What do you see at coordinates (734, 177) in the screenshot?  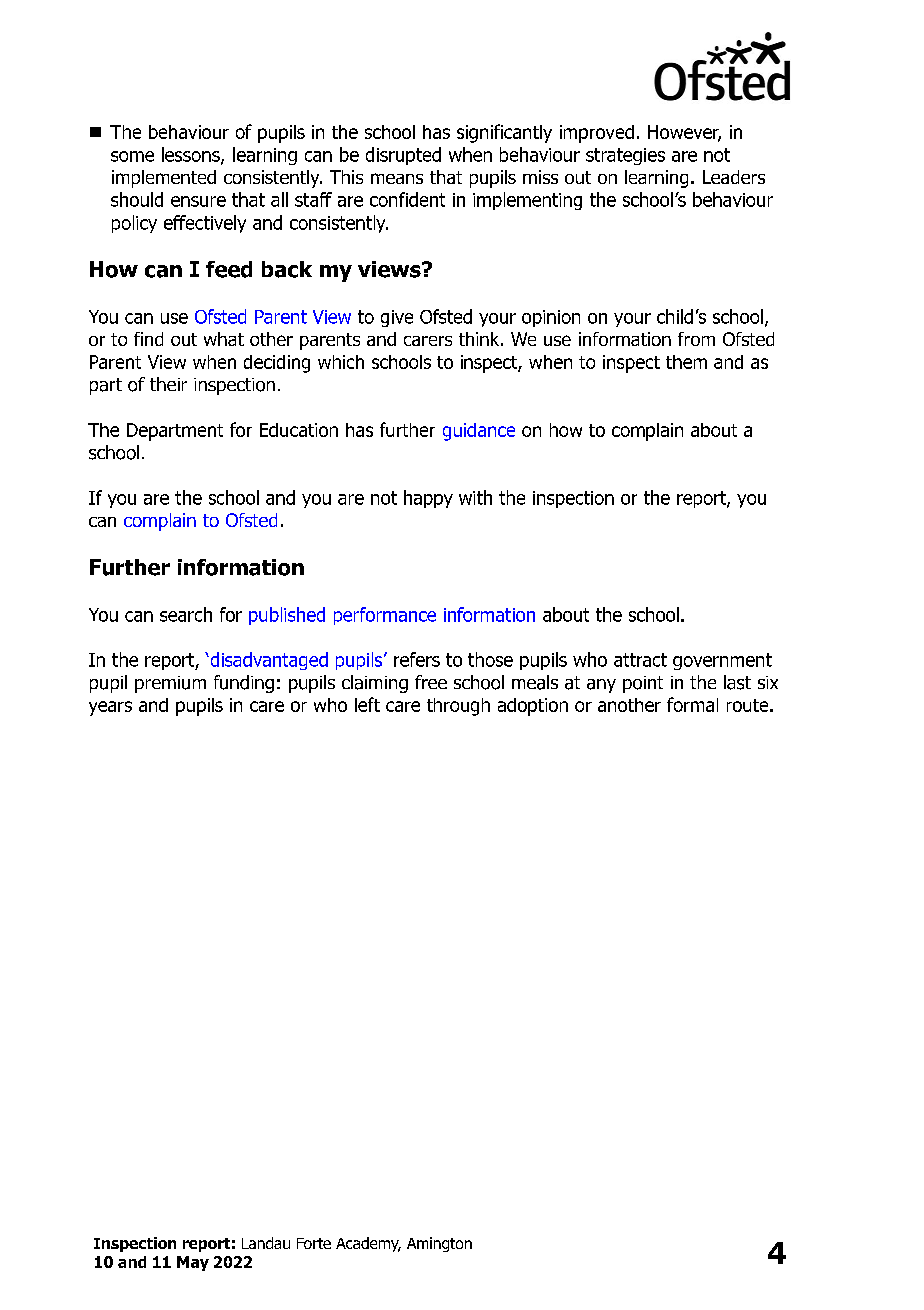 I see `Leaders` at bounding box center [734, 177].
